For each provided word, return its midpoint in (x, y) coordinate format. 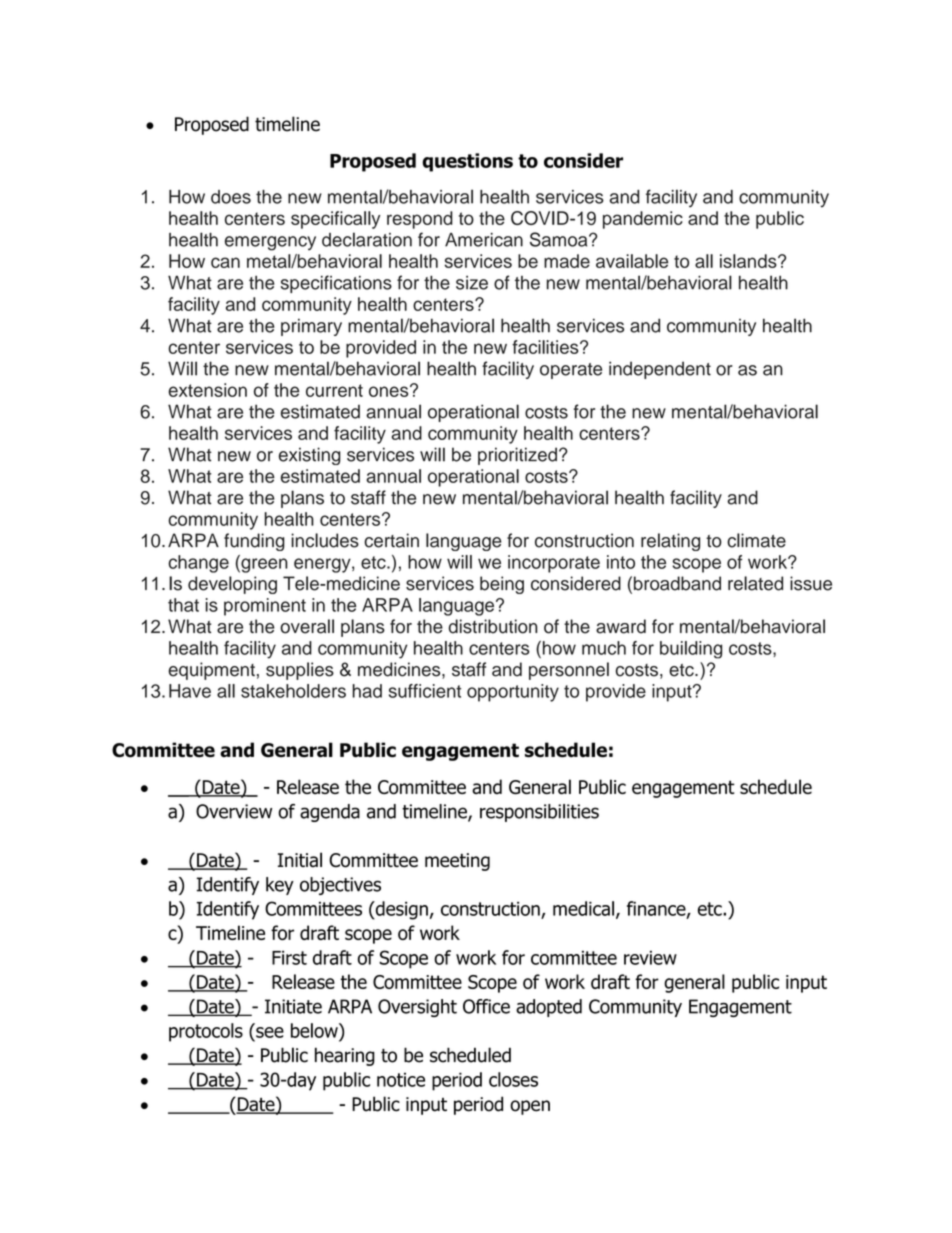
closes (513, 1079)
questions (467, 162)
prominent (265, 607)
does (231, 197)
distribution (493, 626)
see (270, 1032)
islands (749, 261)
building (691, 650)
